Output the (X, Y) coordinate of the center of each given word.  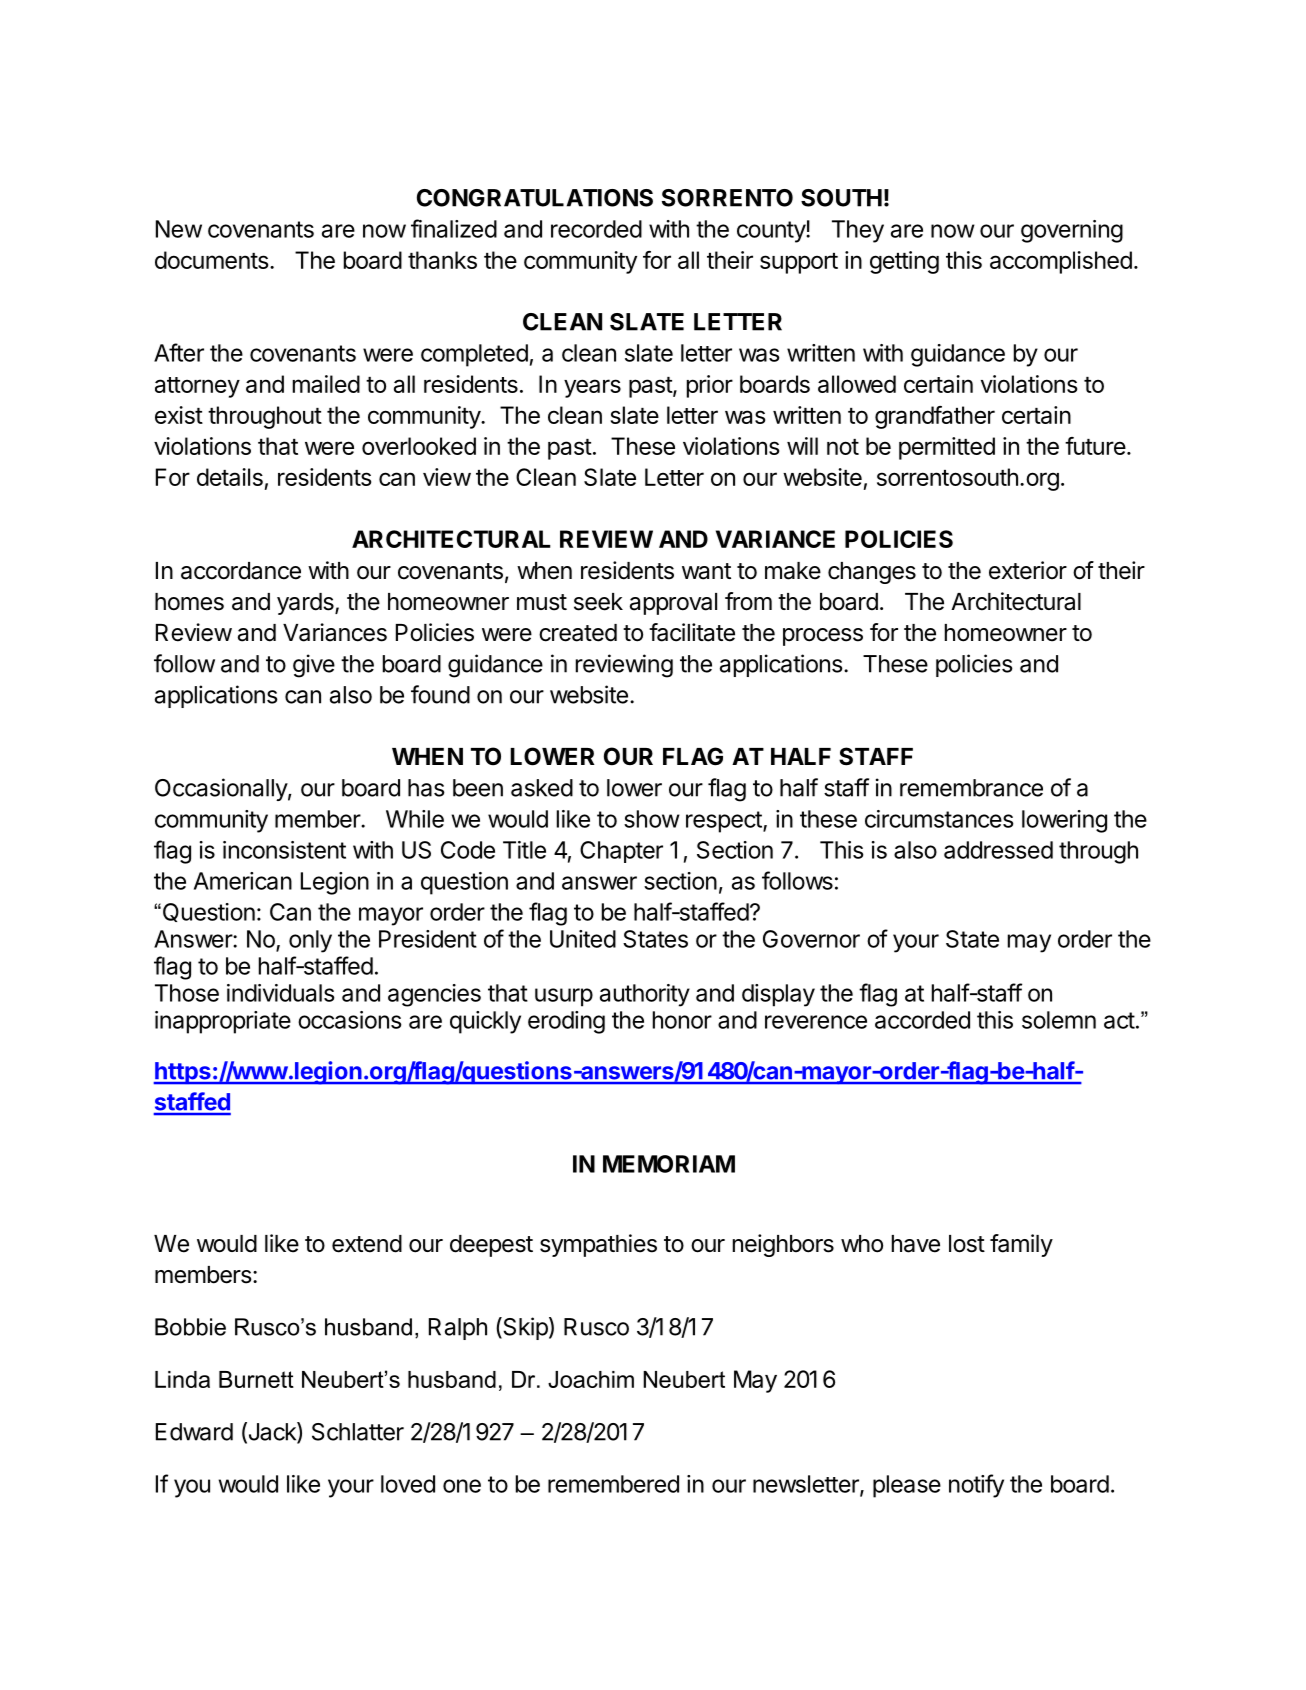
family (1021, 1245)
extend (367, 1244)
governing (1072, 231)
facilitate (692, 632)
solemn (1059, 1020)
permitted (947, 448)
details (230, 477)
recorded (596, 229)
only (310, 941)
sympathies (598, 1245)
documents (211, 260)
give (314, 666)
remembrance (971, 788)
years (592, 388)
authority (645, 995)
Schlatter (358, 1432)
